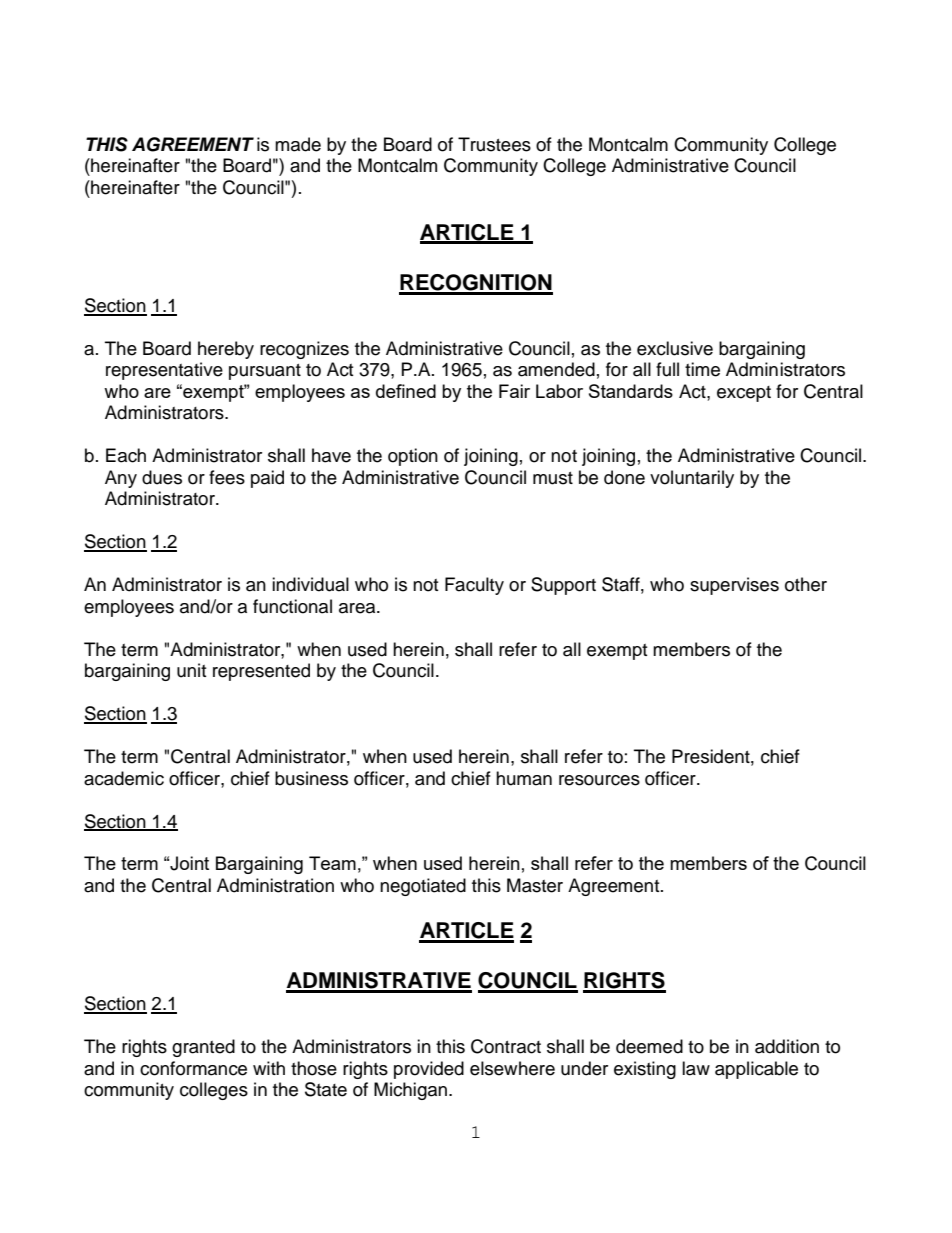  What do you see at coordinates (423, 887) in the page?
I see `negotiated` at bounding box center [423, 887].
